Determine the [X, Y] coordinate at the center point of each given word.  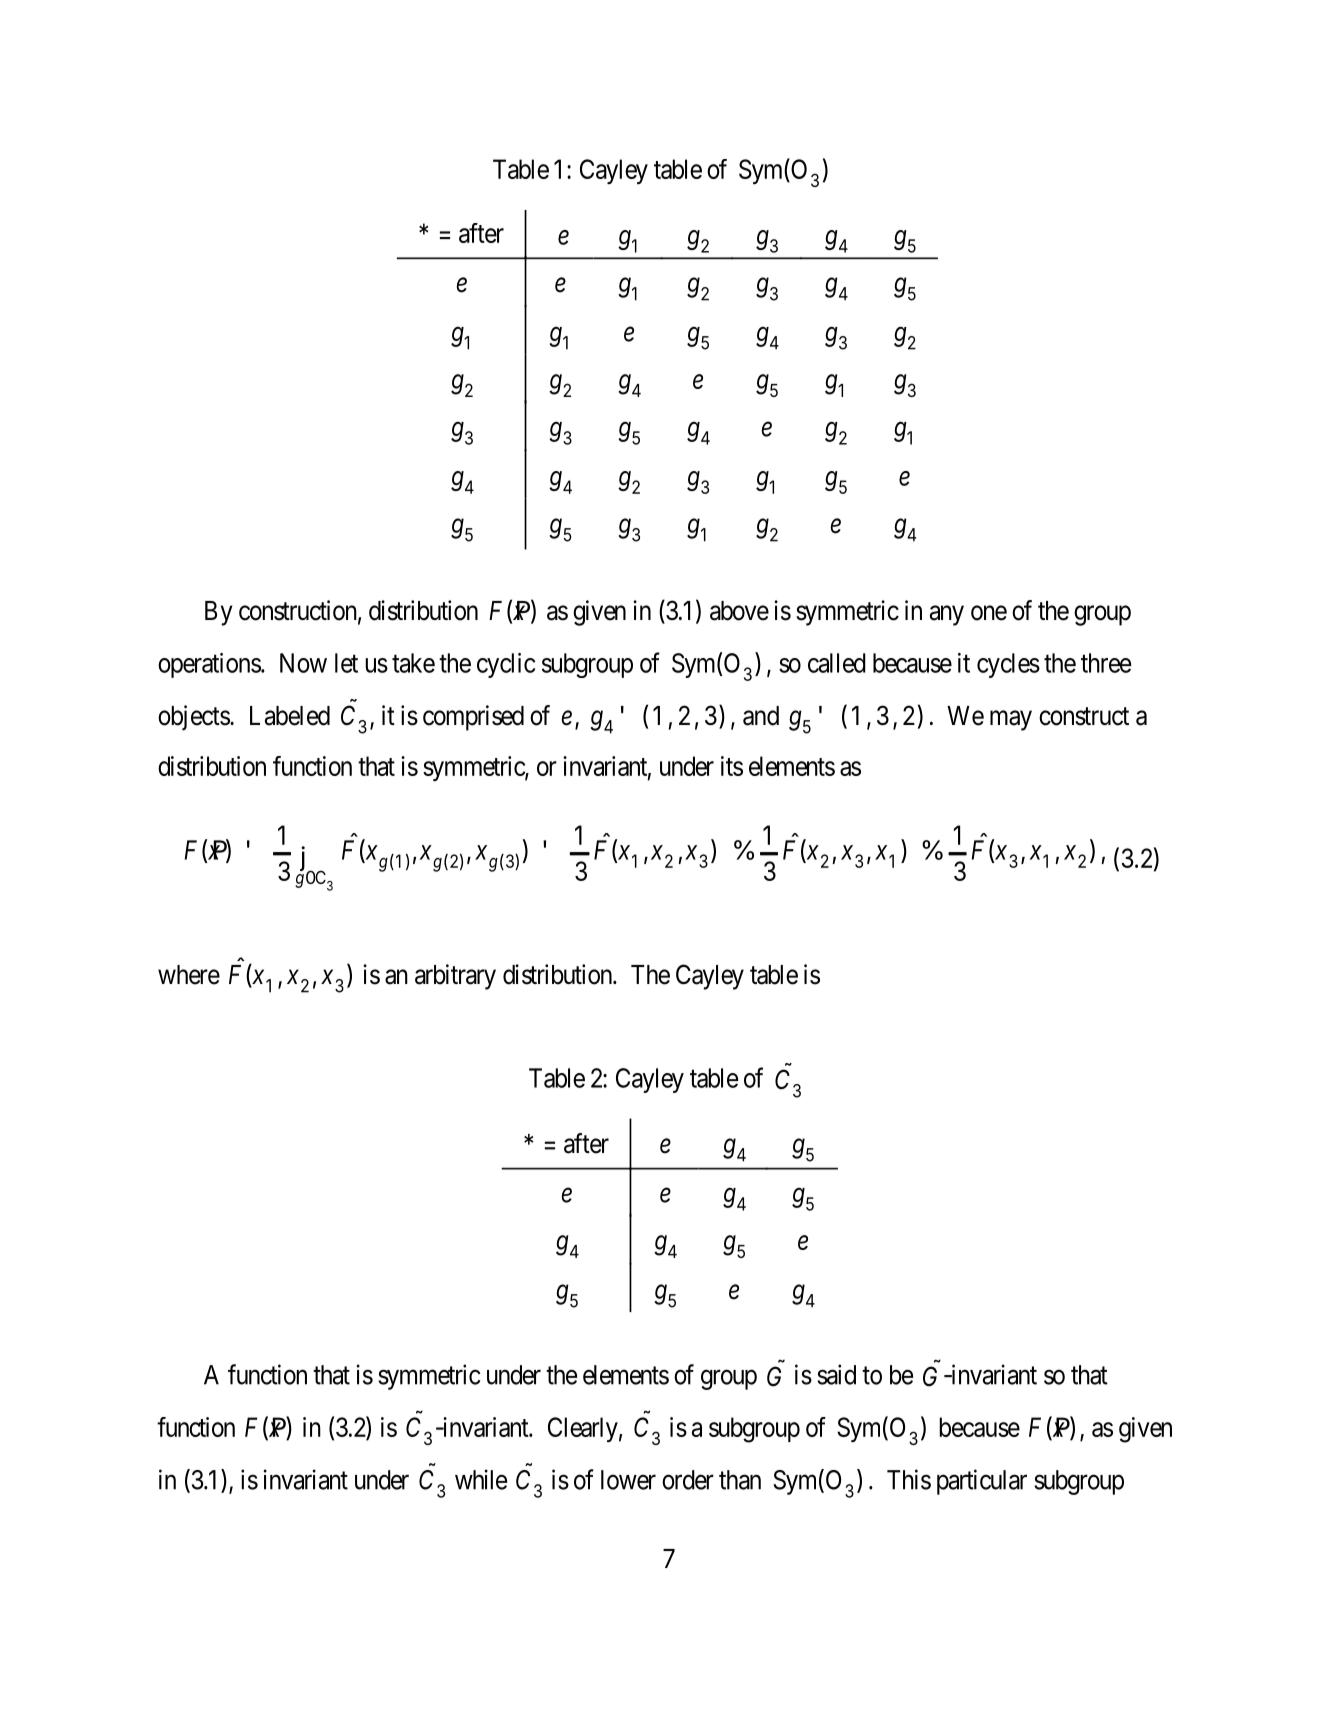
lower [628, 1480]
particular [982, 1482]
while [481, 1479]
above [739, 611]
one [989, 613]
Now [303, 663]
